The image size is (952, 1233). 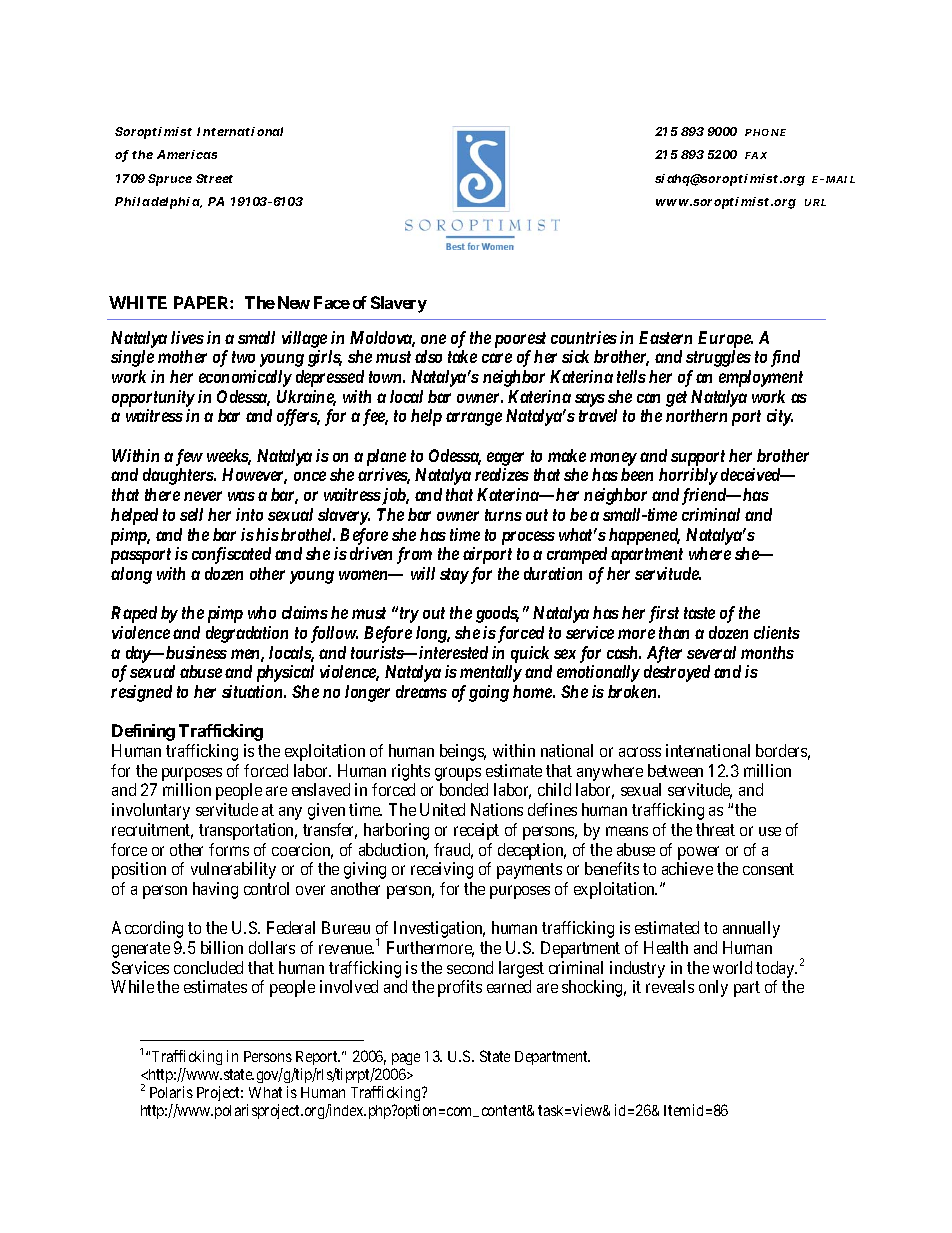 What do you see at coordinates (505, 460) in the screenshot?
I see `eager` at bounding box center [505, 460].
